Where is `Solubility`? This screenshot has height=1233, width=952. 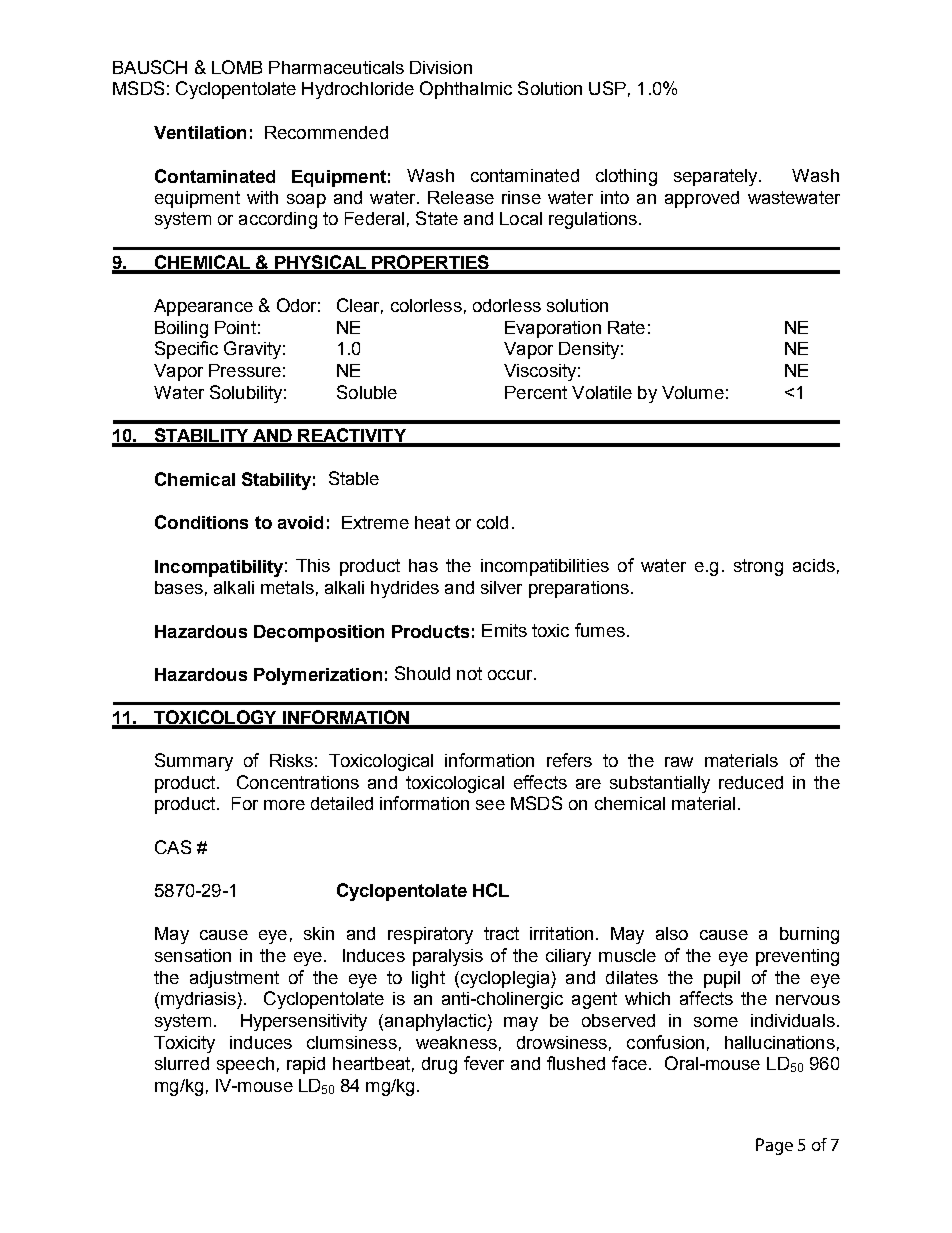 Solubility is located at coordinates (246, 394).
